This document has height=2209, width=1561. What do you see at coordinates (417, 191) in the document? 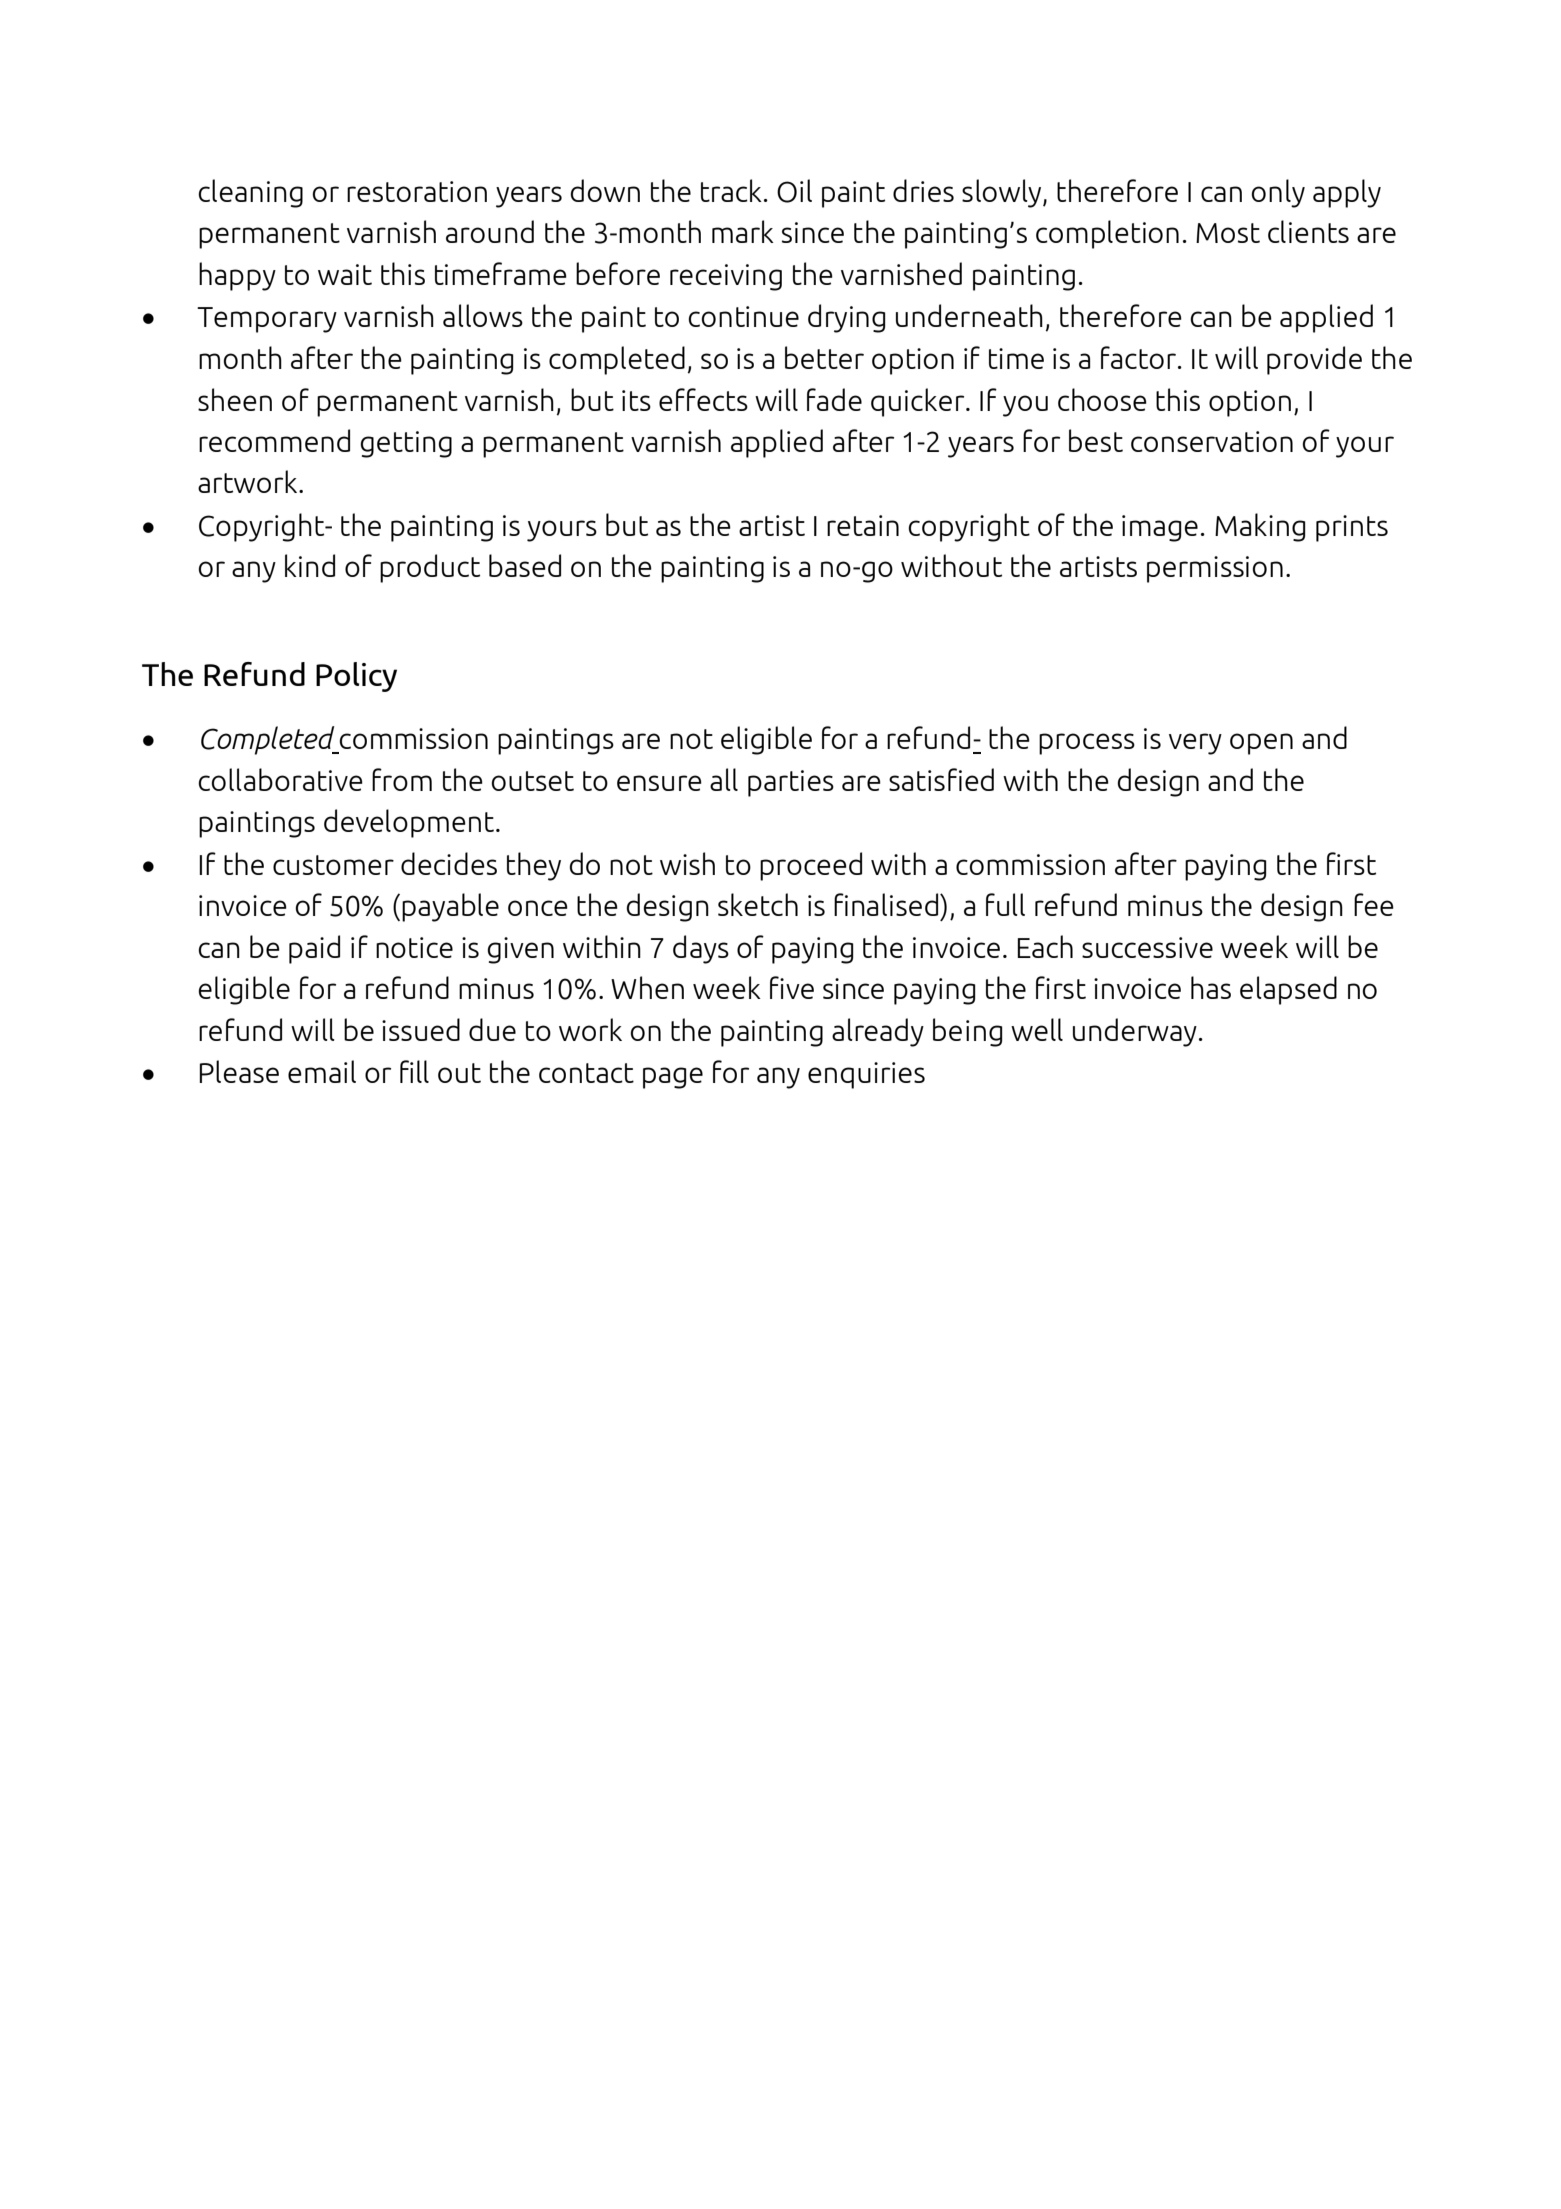
I see `restoration` at bounding box center [417, 191].
